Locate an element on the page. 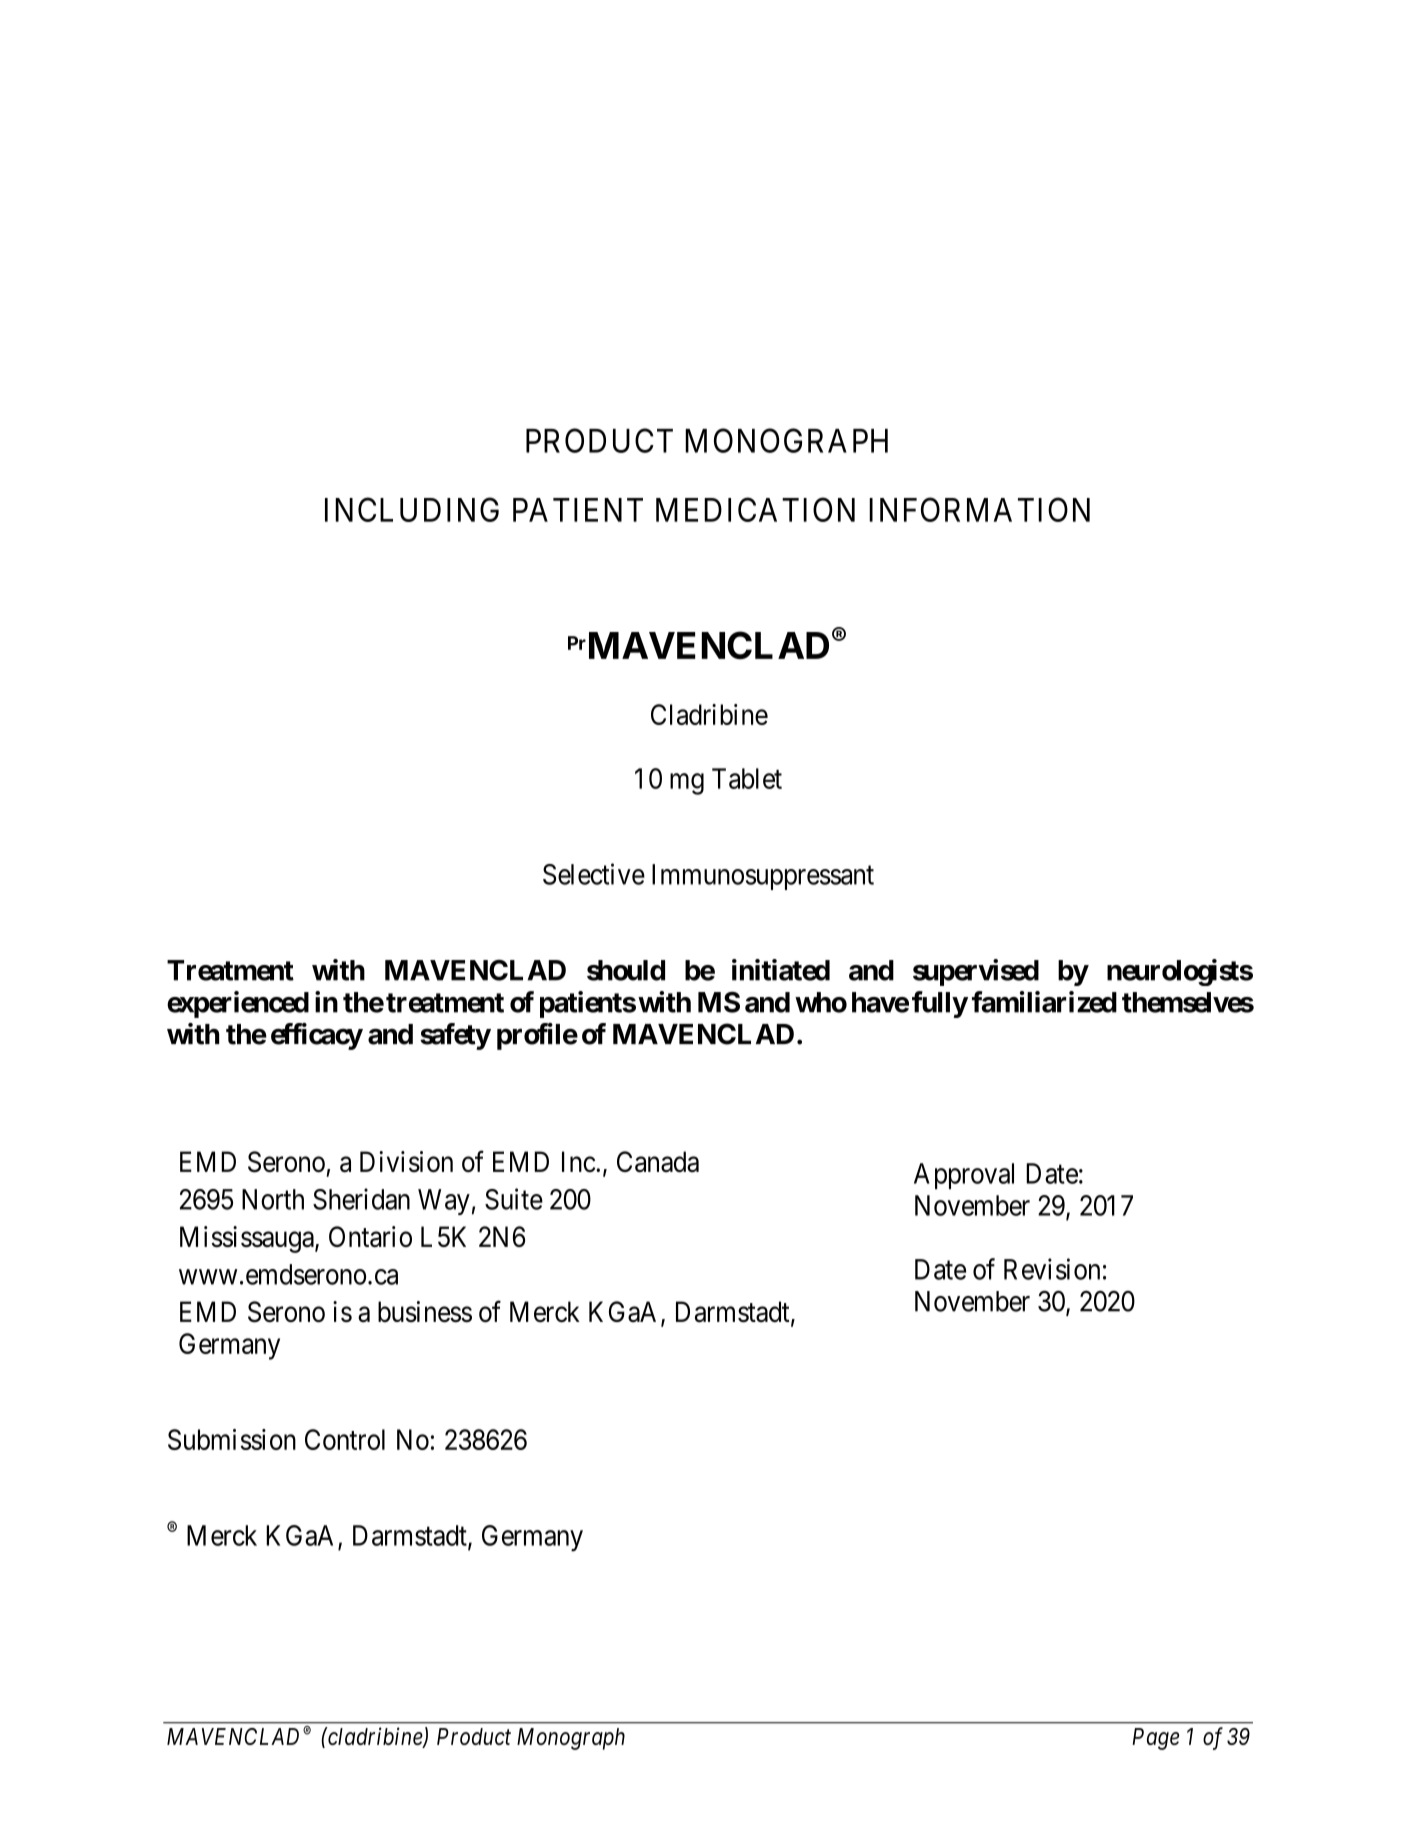 This document has height=1833, width=1416. Submission is located at coordinates (232, 1439).
